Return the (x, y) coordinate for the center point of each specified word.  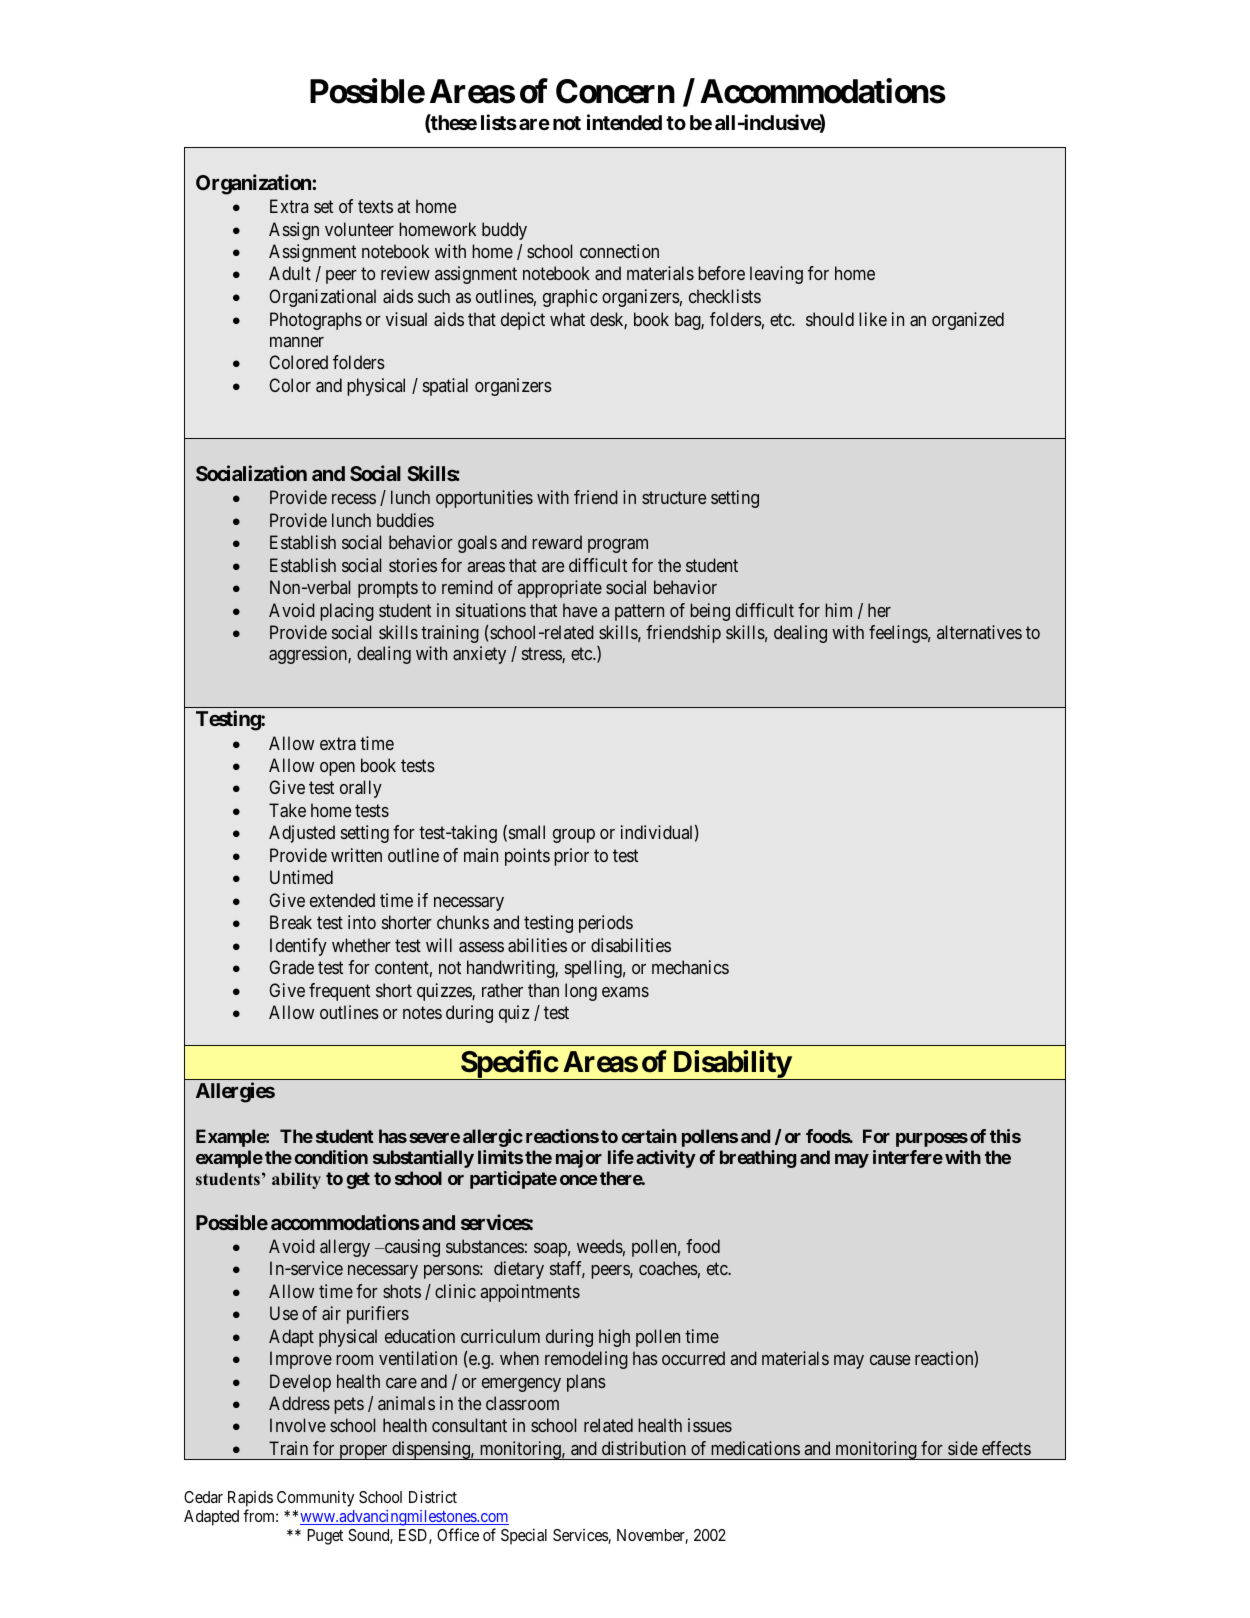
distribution (644, 1448)
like (873, 319)
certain (649, 1136)
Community (315, 1498)
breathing (758, 1159)
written (356, 855)
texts (375, 206)
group (574, 836)
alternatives (979, 632)
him (838, 610)
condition (331, 1157)
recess (354, 499)
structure (674, 498)
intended (624, 122)
